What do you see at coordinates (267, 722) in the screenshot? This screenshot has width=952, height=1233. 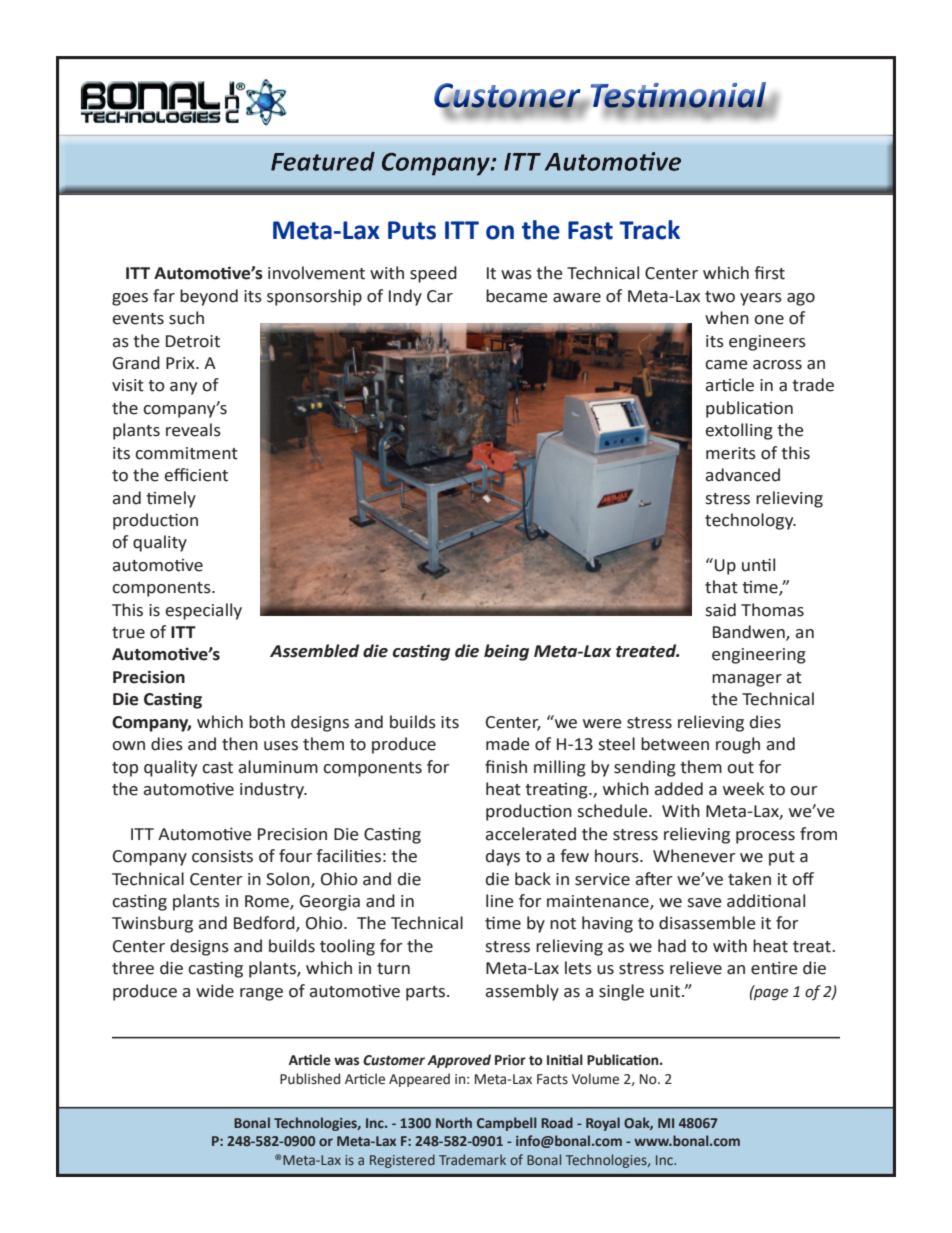 I see `both` at bounding box center [267, 722].
